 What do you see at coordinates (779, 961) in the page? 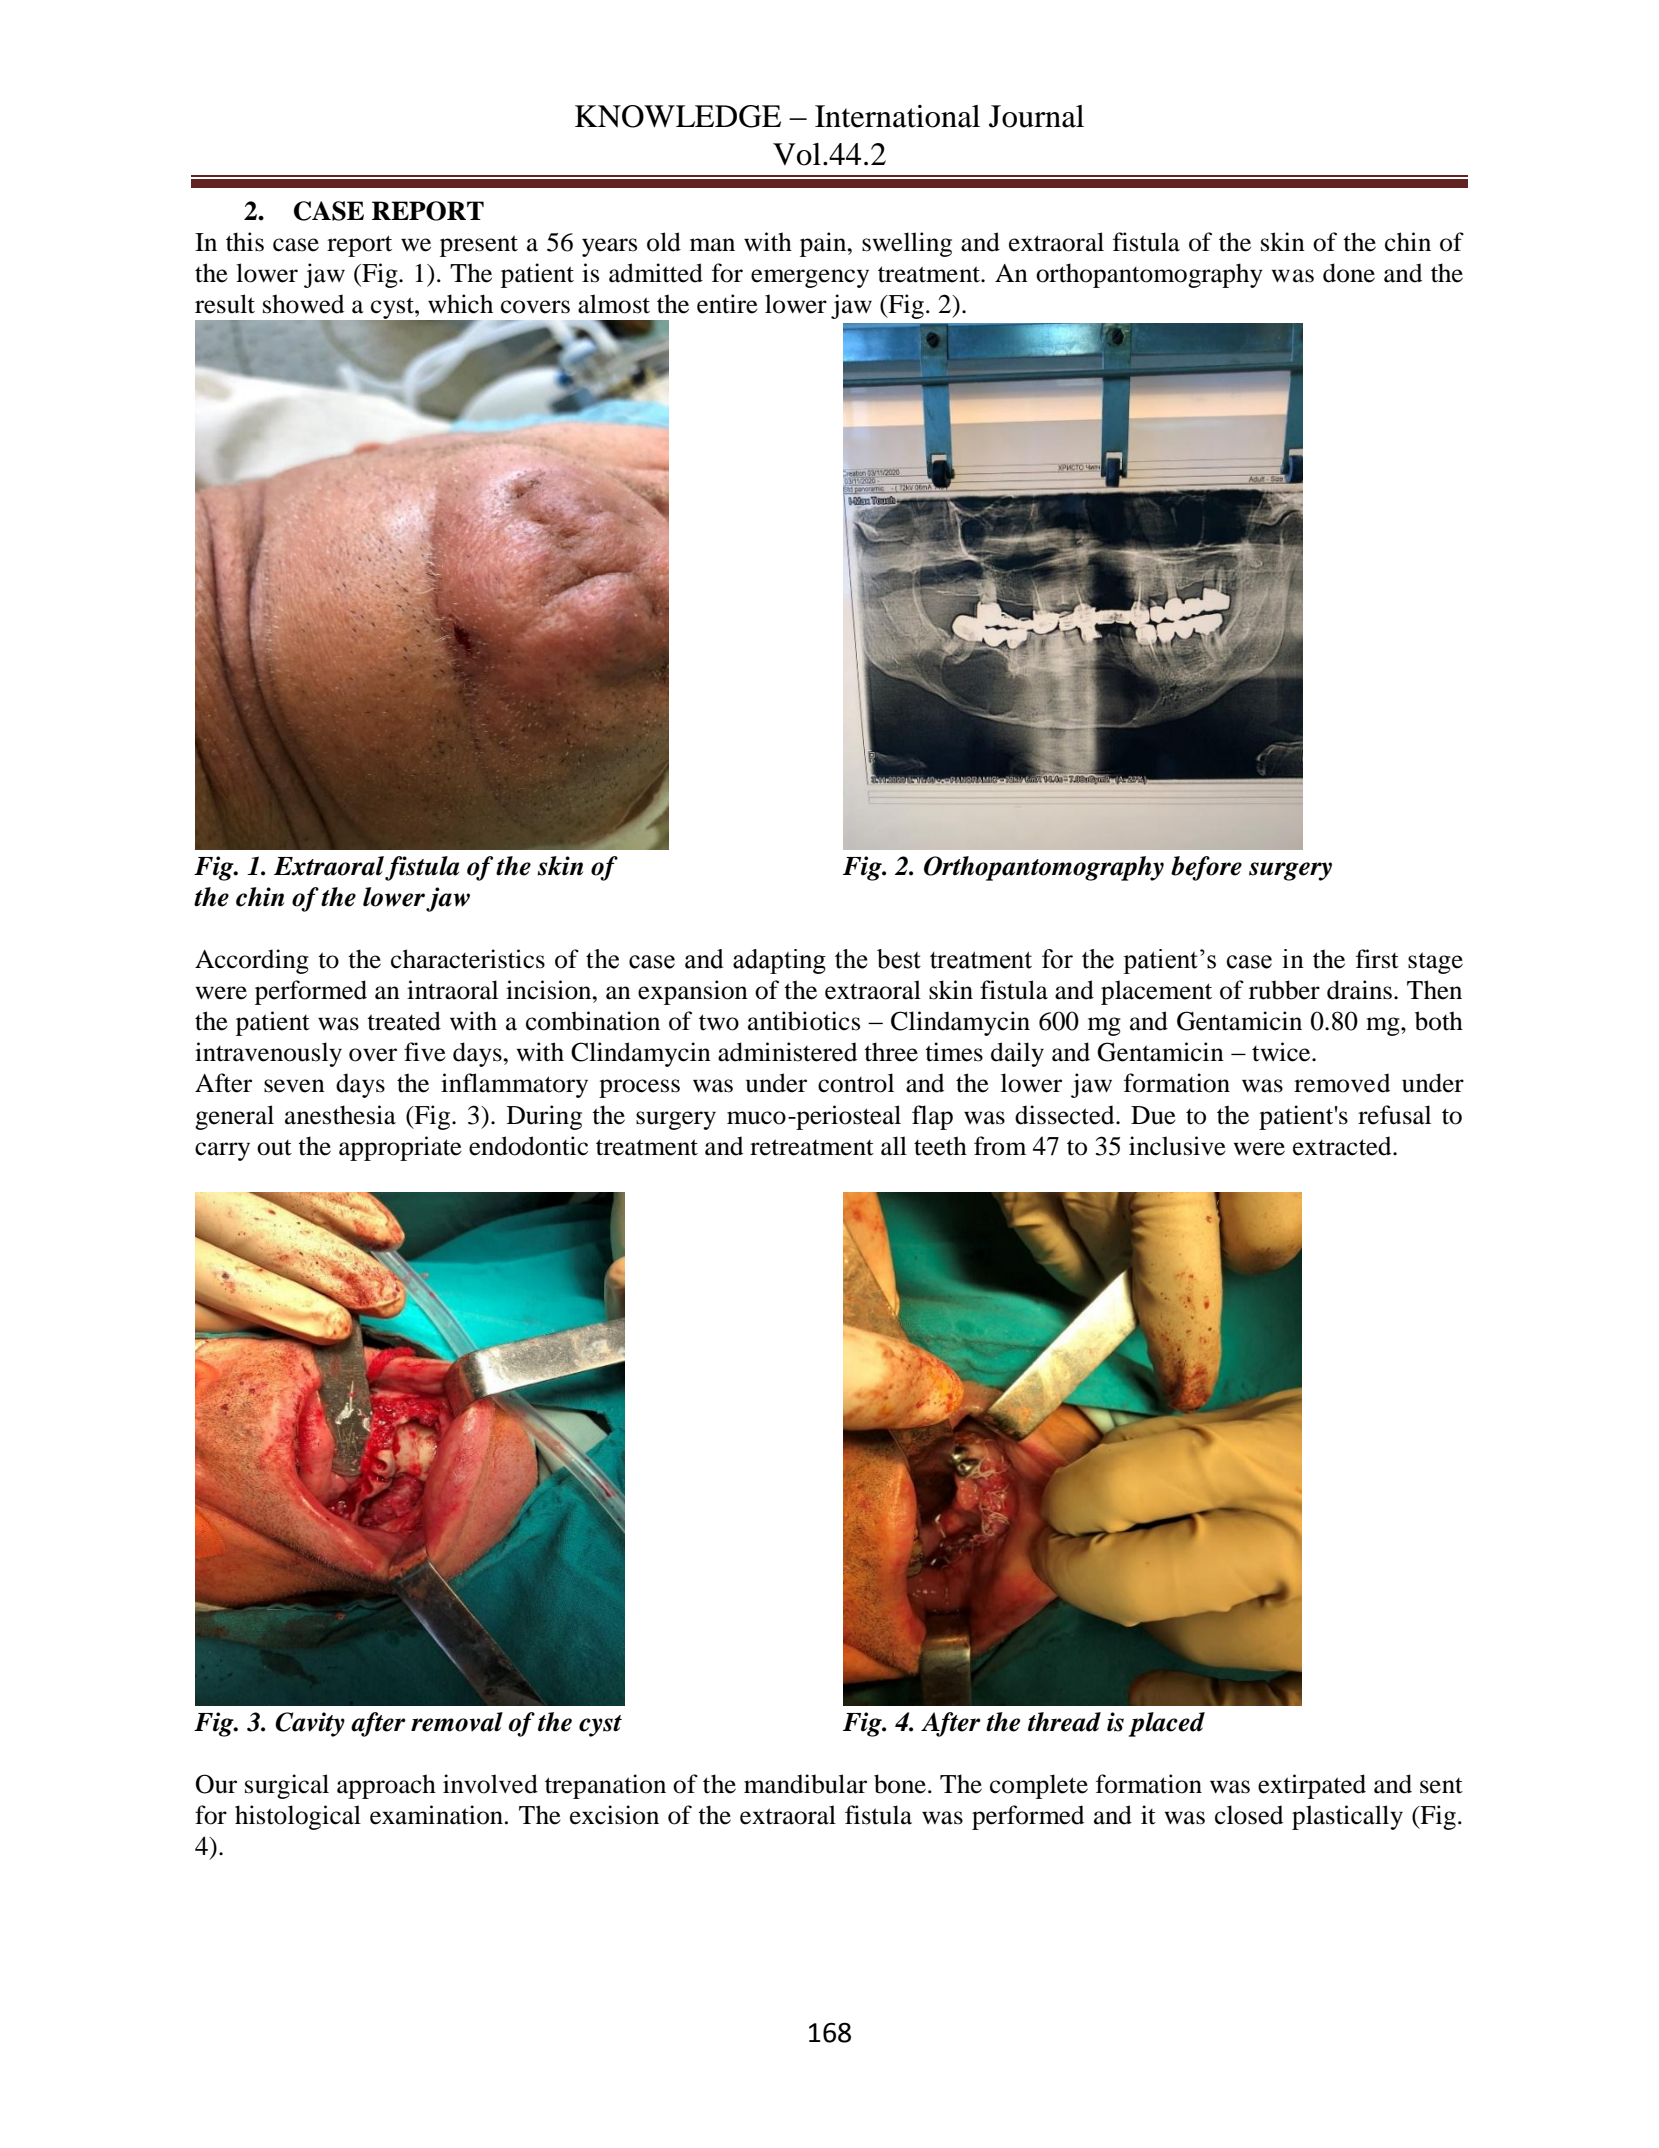
I see `adapting` at bounding box center [779, 961].
